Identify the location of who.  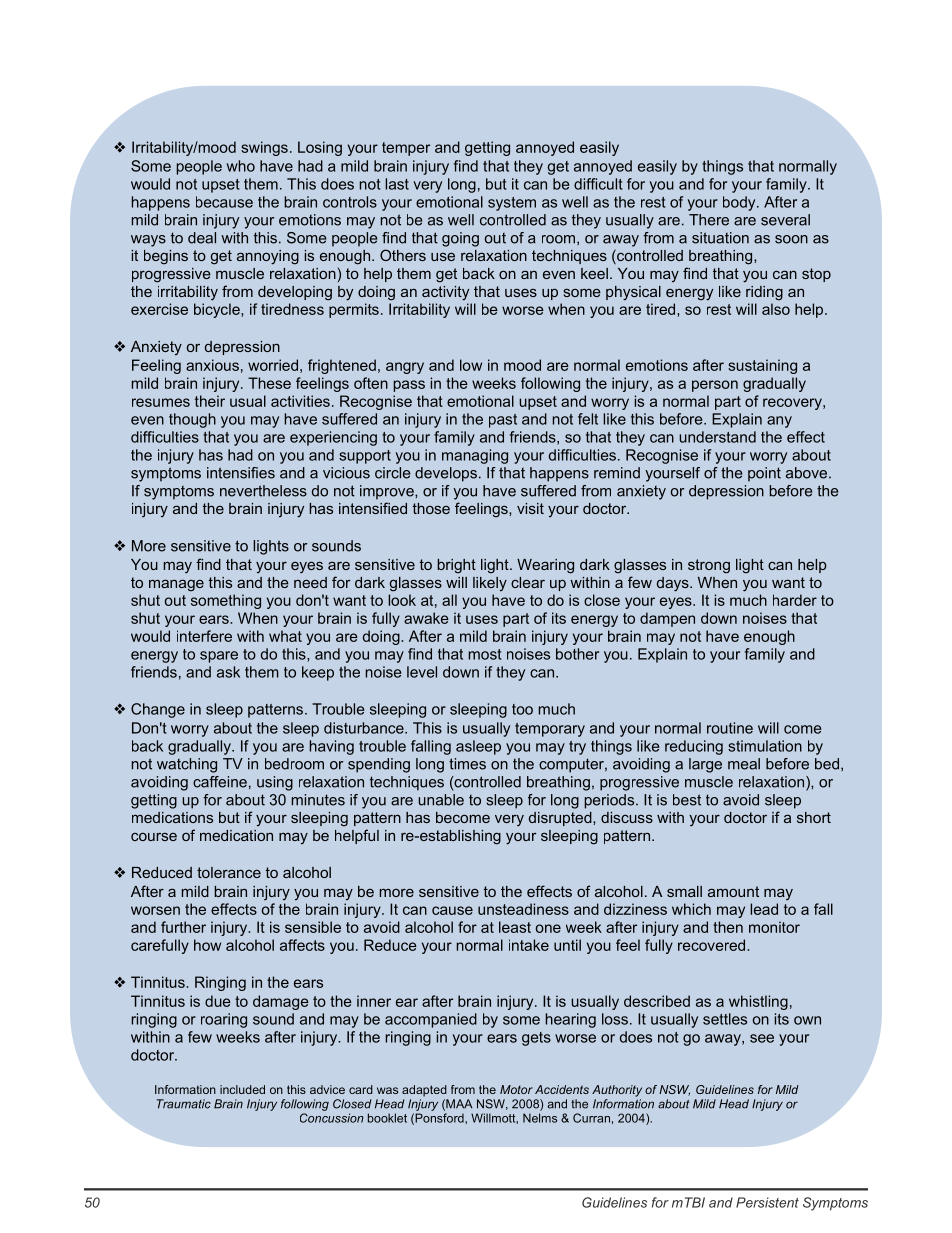
(241, 166).
